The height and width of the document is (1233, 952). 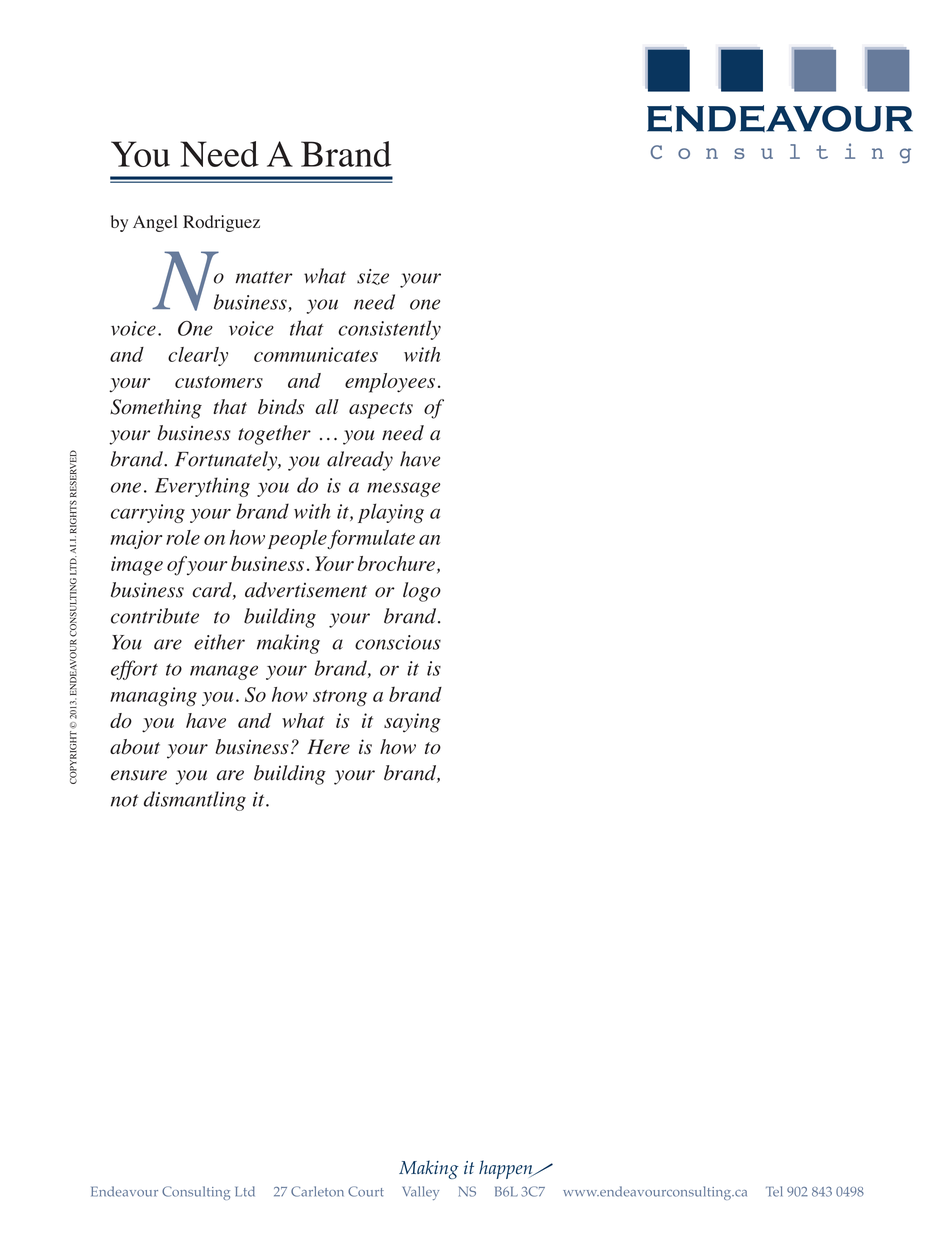 I want to click on saying, so click(x=412, y=723).
